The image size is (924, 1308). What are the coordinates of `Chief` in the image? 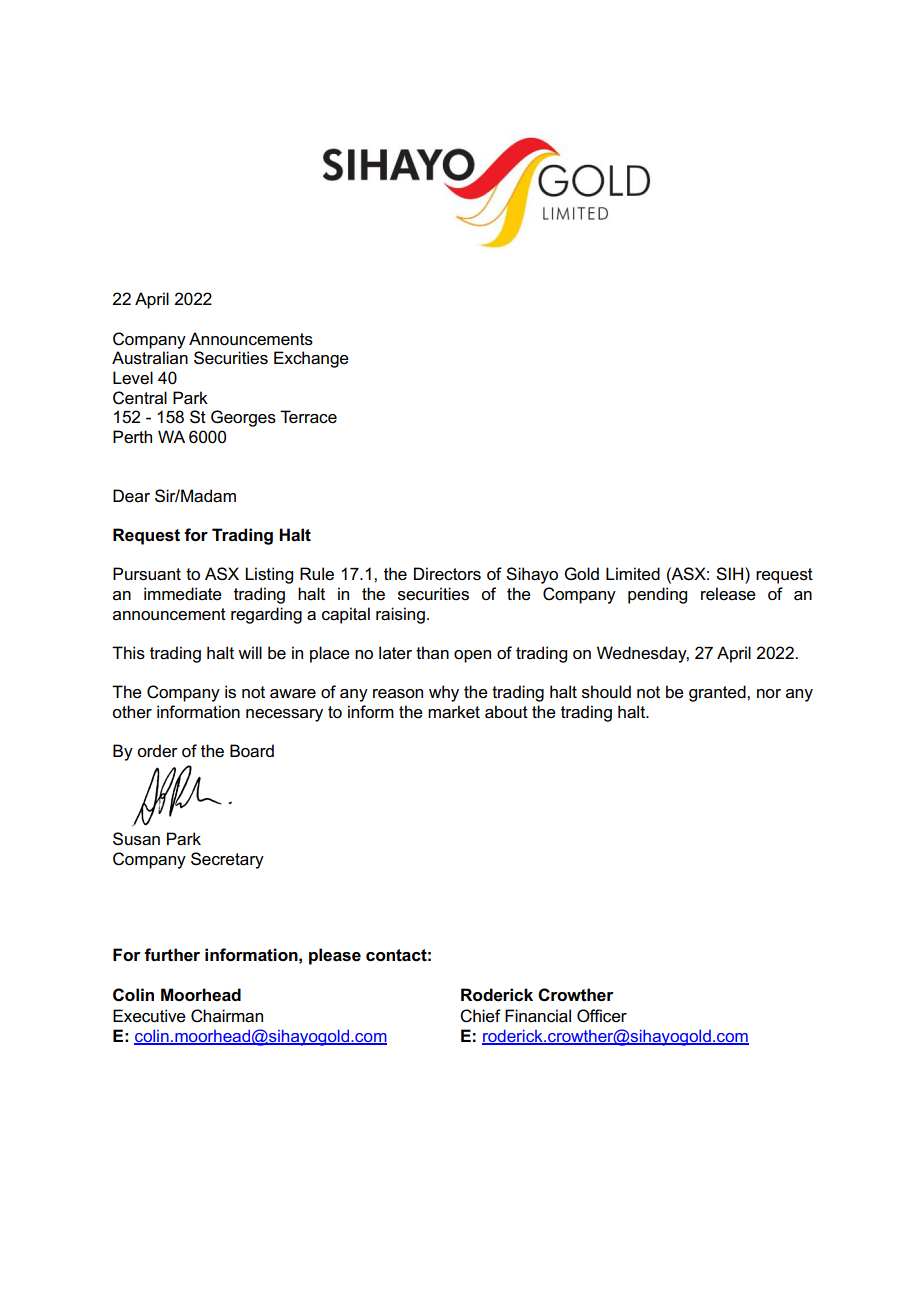 It's located at (480, 1016).
